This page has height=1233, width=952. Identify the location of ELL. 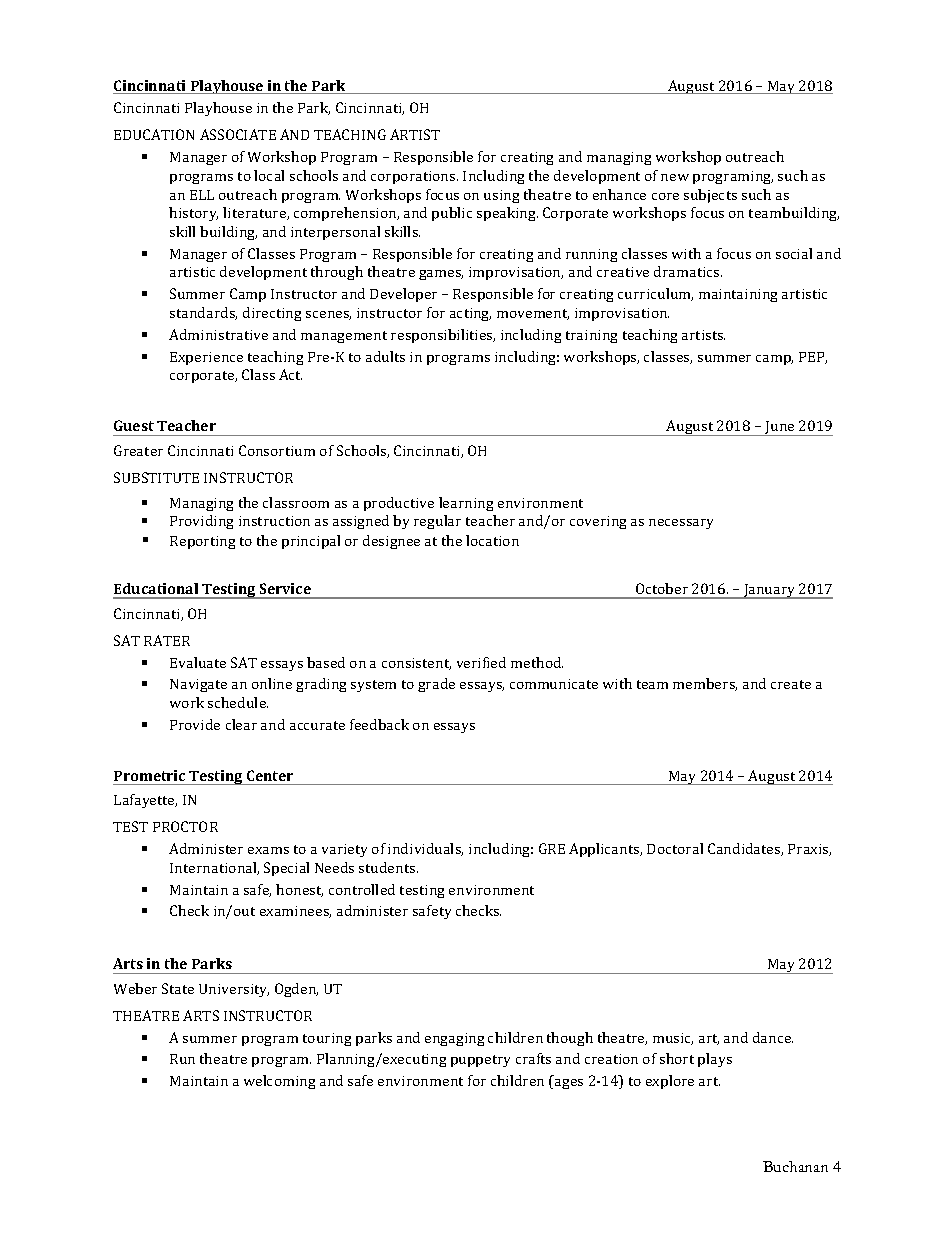
(202, 195).
